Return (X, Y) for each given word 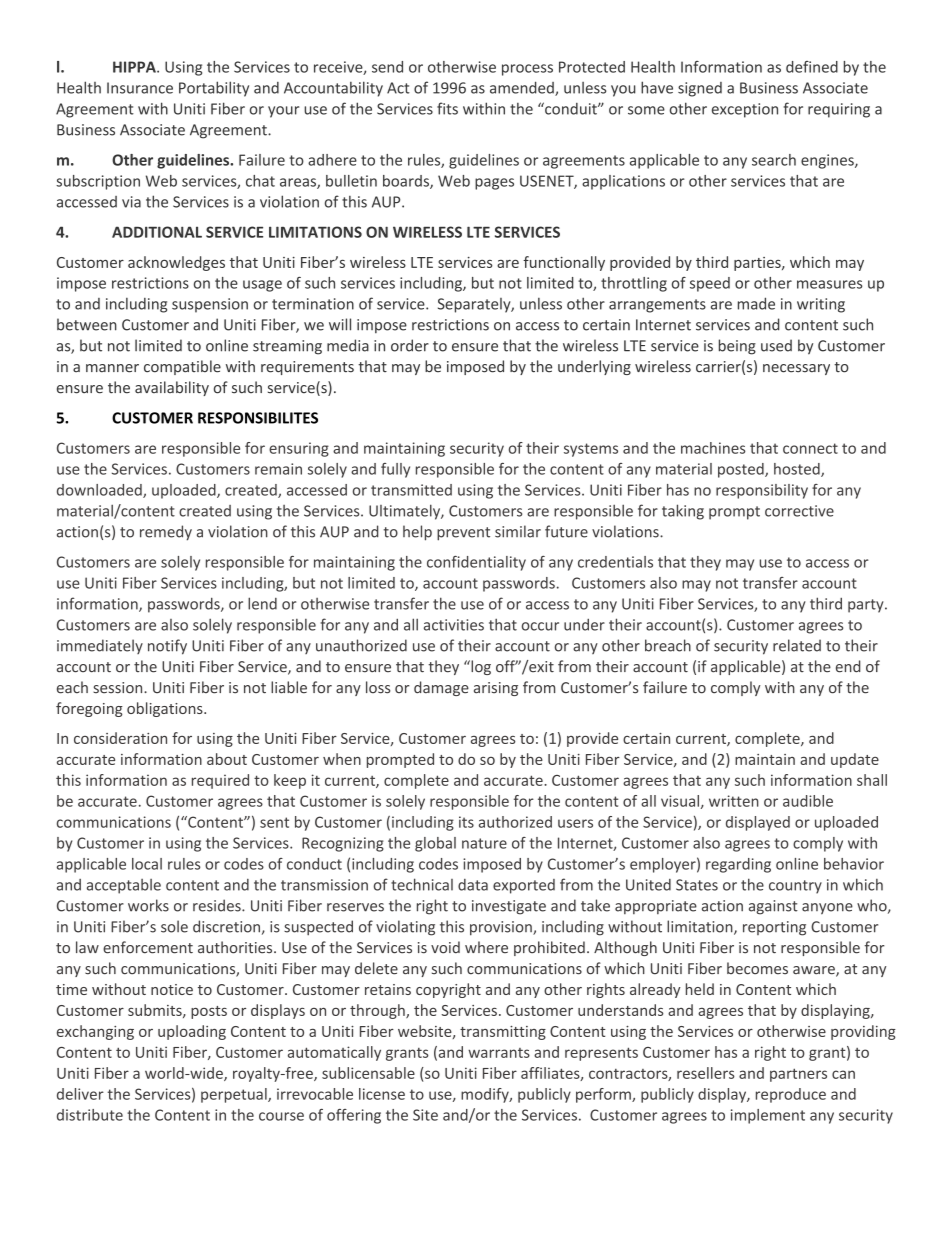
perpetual (235, 1095)
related (797, 645)
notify (167, 647)
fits (447, 108)
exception (745, 110)
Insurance (140, 88)
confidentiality (476, 563)
